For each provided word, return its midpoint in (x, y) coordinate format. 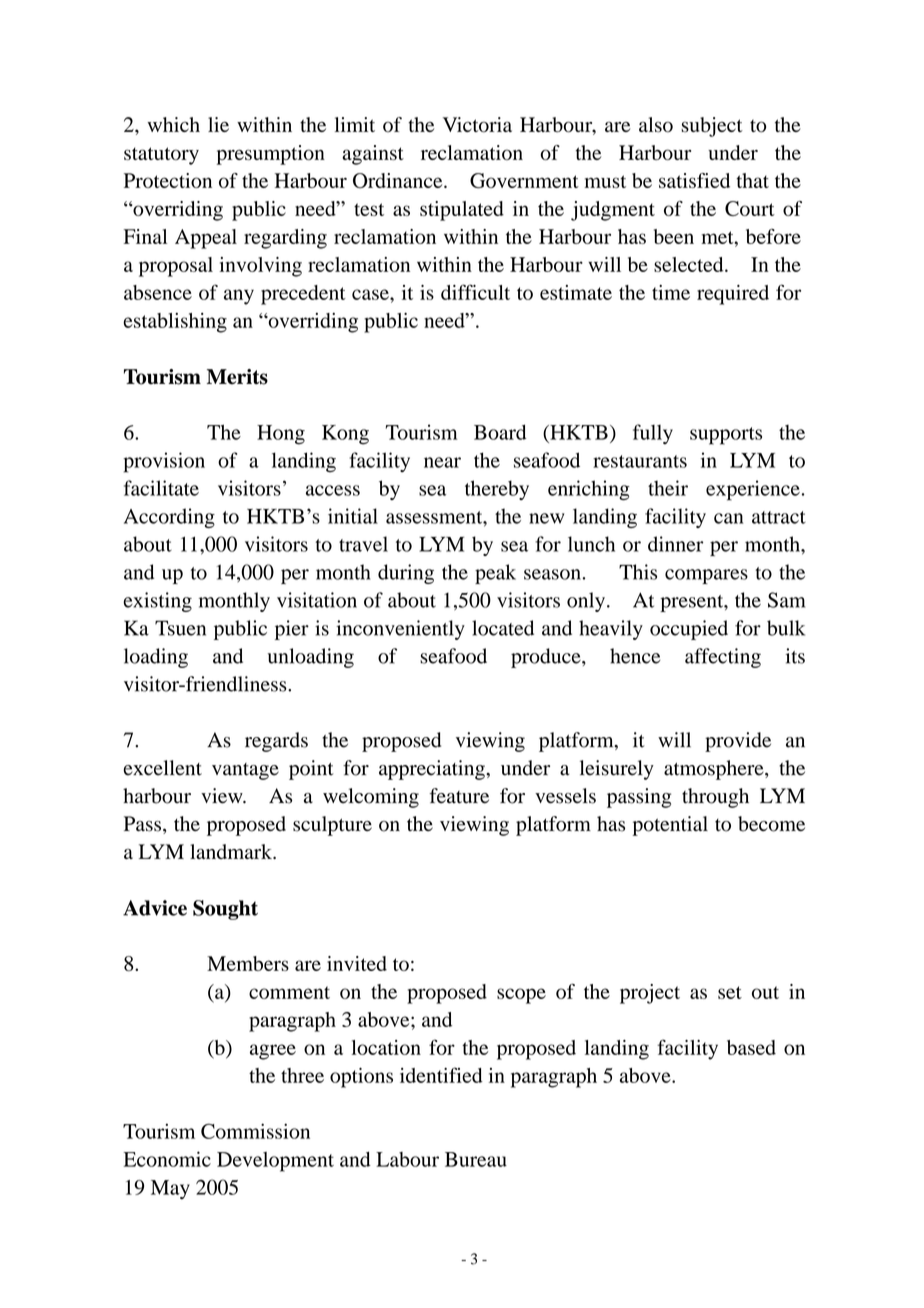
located (503, 628)
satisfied (694, 180)
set (730, 992)
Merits (237, 377)
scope (521, 996)
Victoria (477, 125)
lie (218, 124)
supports (726, 436)
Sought (225, 910)
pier (292, 630)
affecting (723, 658)
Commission (255, 1131)
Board (500, 432)
